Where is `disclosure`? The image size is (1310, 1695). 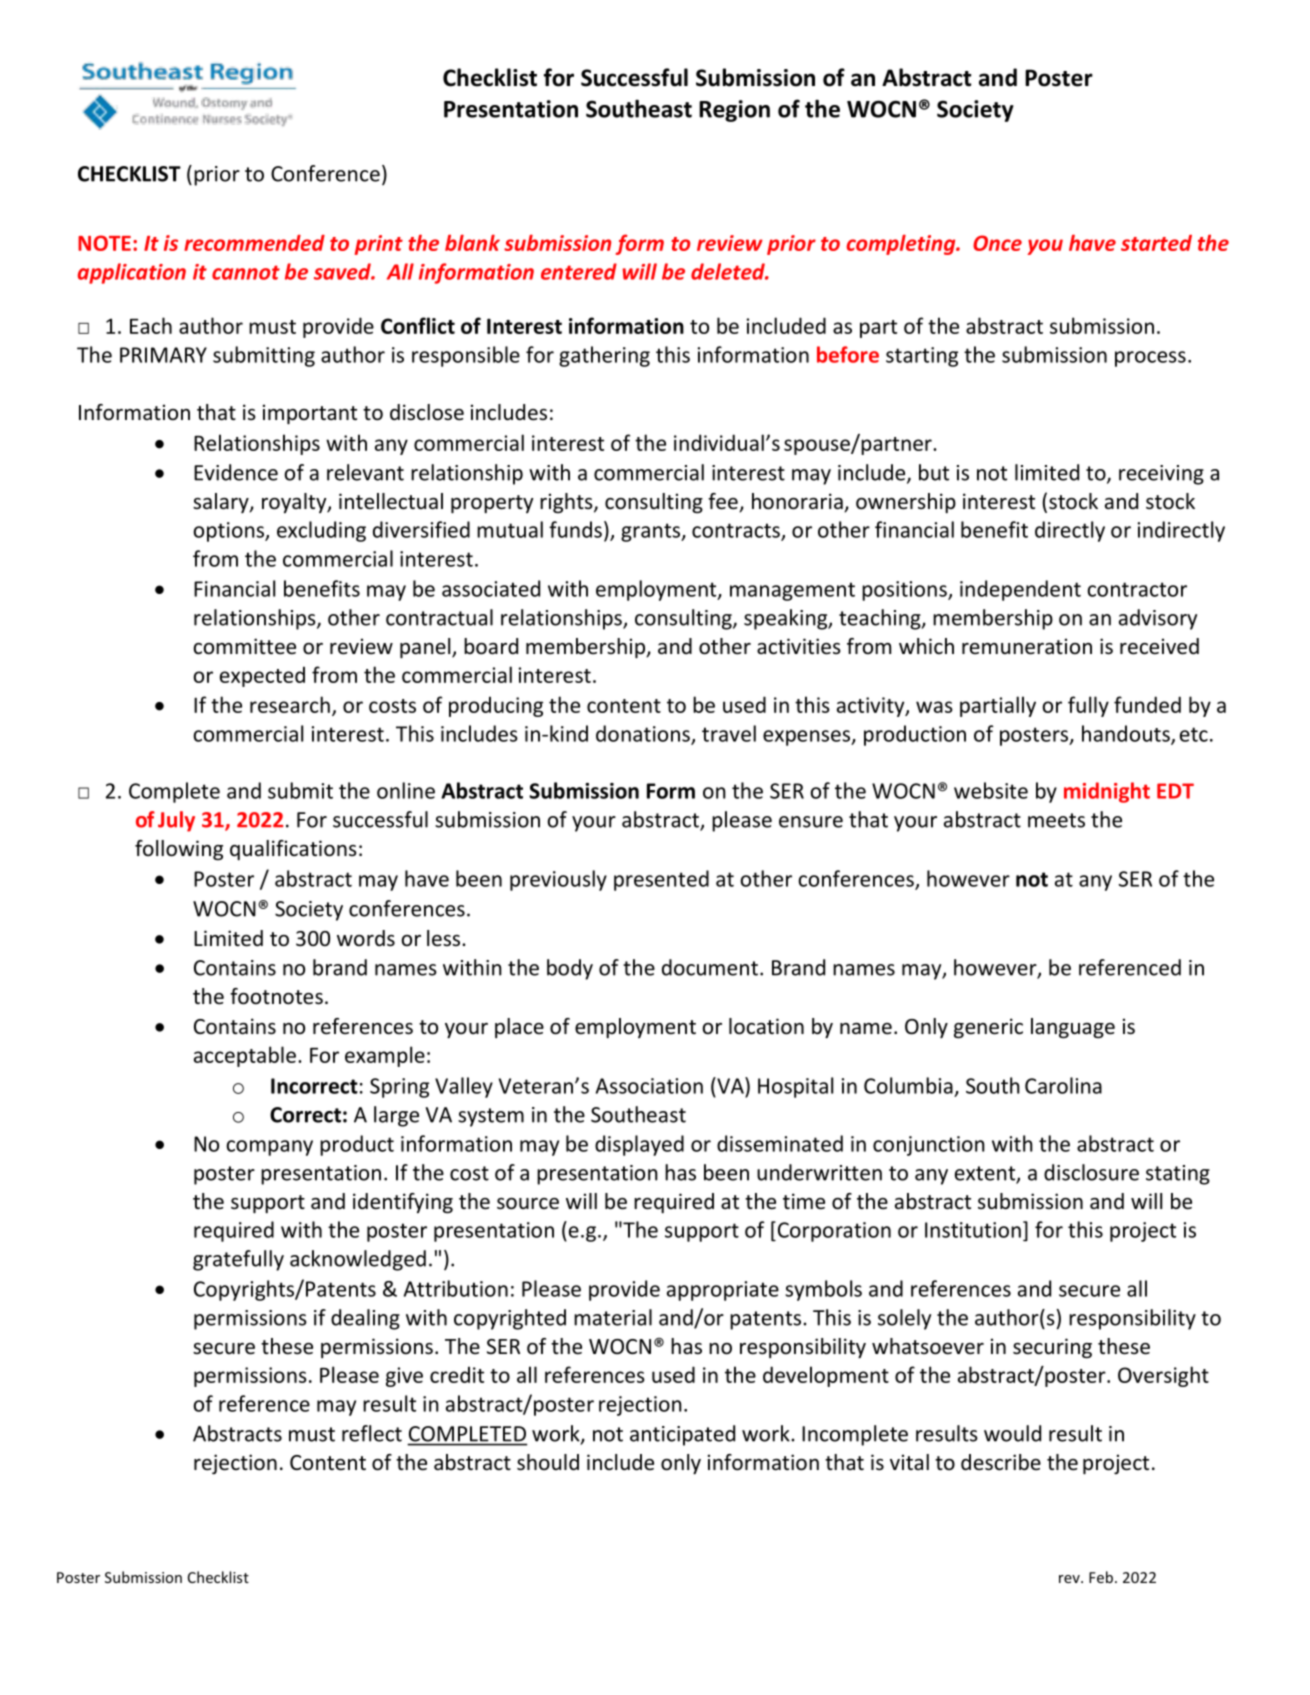
disclosure is located at coordinates (1091, 1172).
